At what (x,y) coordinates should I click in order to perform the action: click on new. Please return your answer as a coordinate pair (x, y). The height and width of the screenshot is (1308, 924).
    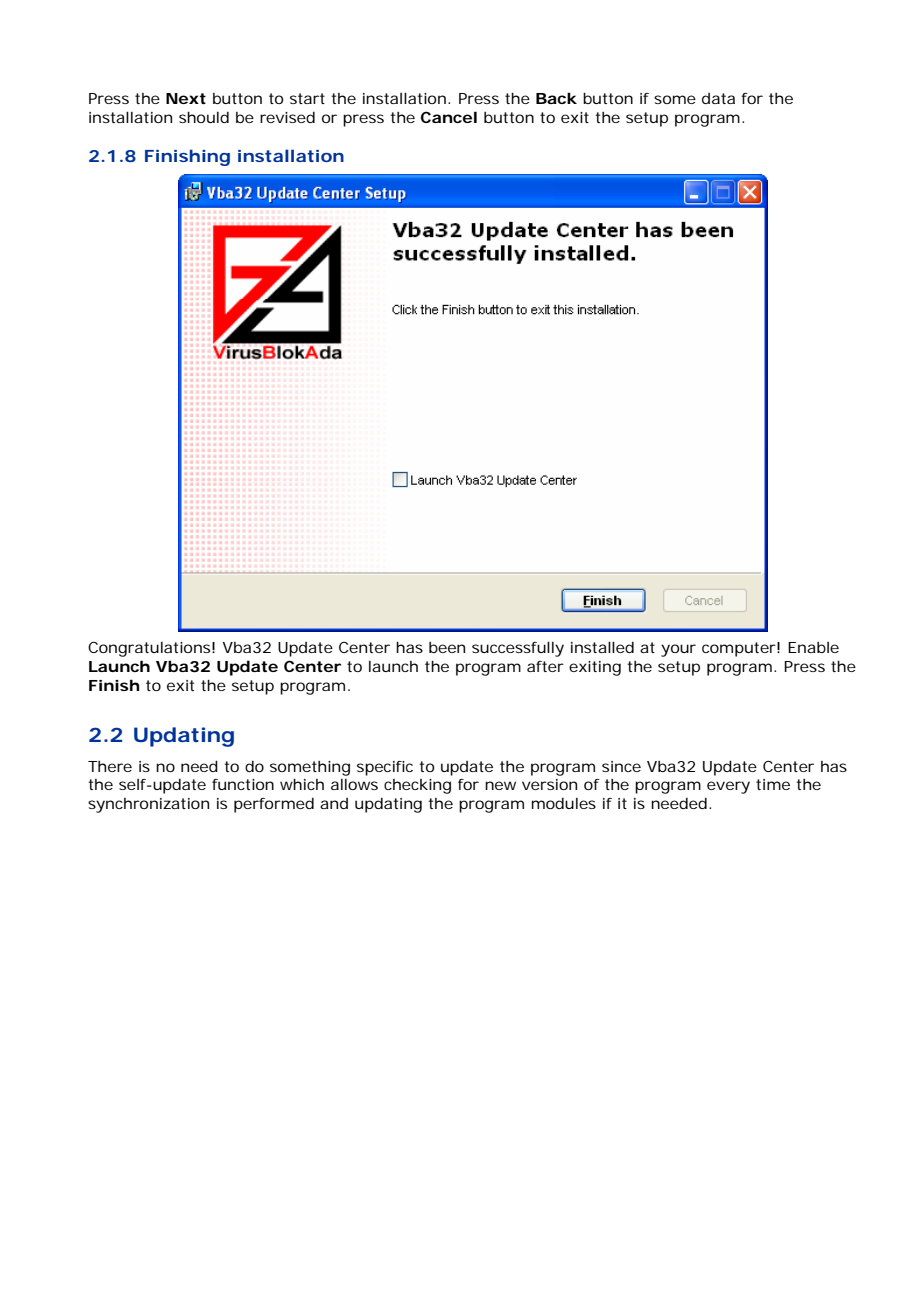
    Looking at the image, I should click on (500, 785).
